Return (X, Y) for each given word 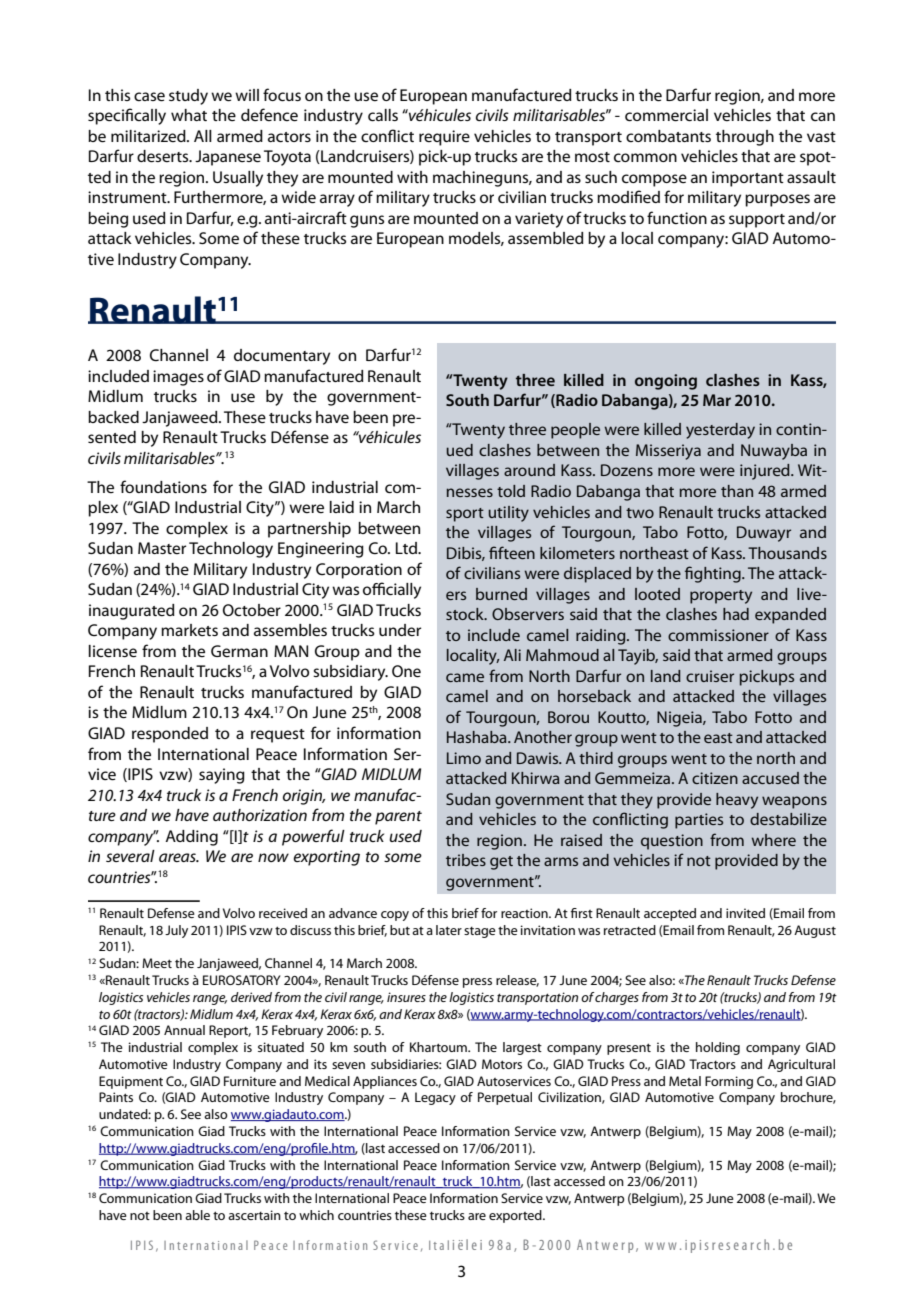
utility (508, 514)
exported (516, 1216)
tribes (466, 860)
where (773, 840)
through (745, 138)
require (444, 138)
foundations (163, 486)
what (189, 115)
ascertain (254, 1215)
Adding (191, 838)
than (737, 491)
